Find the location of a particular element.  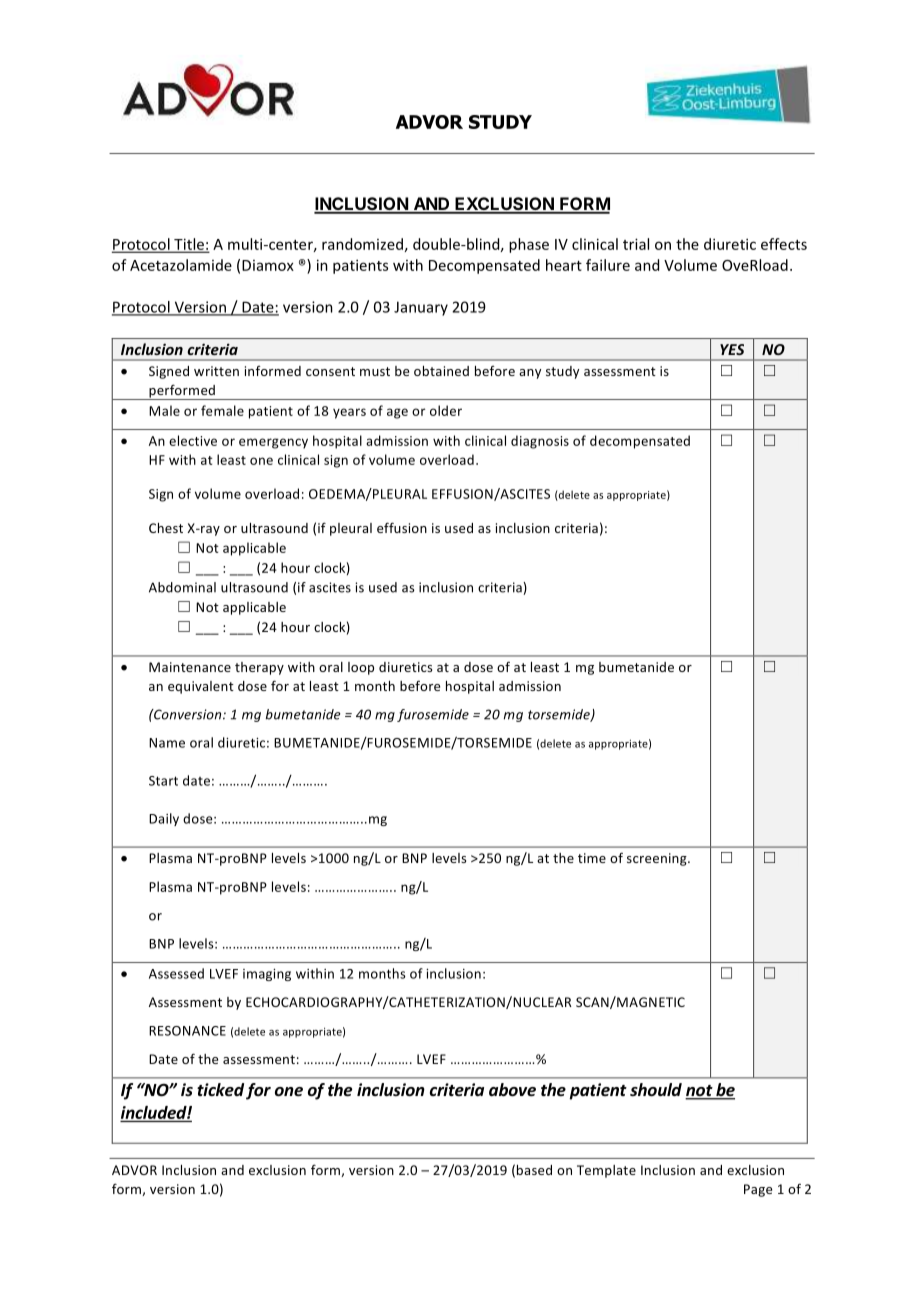

ticked is located at coordinates (220, 1090).
